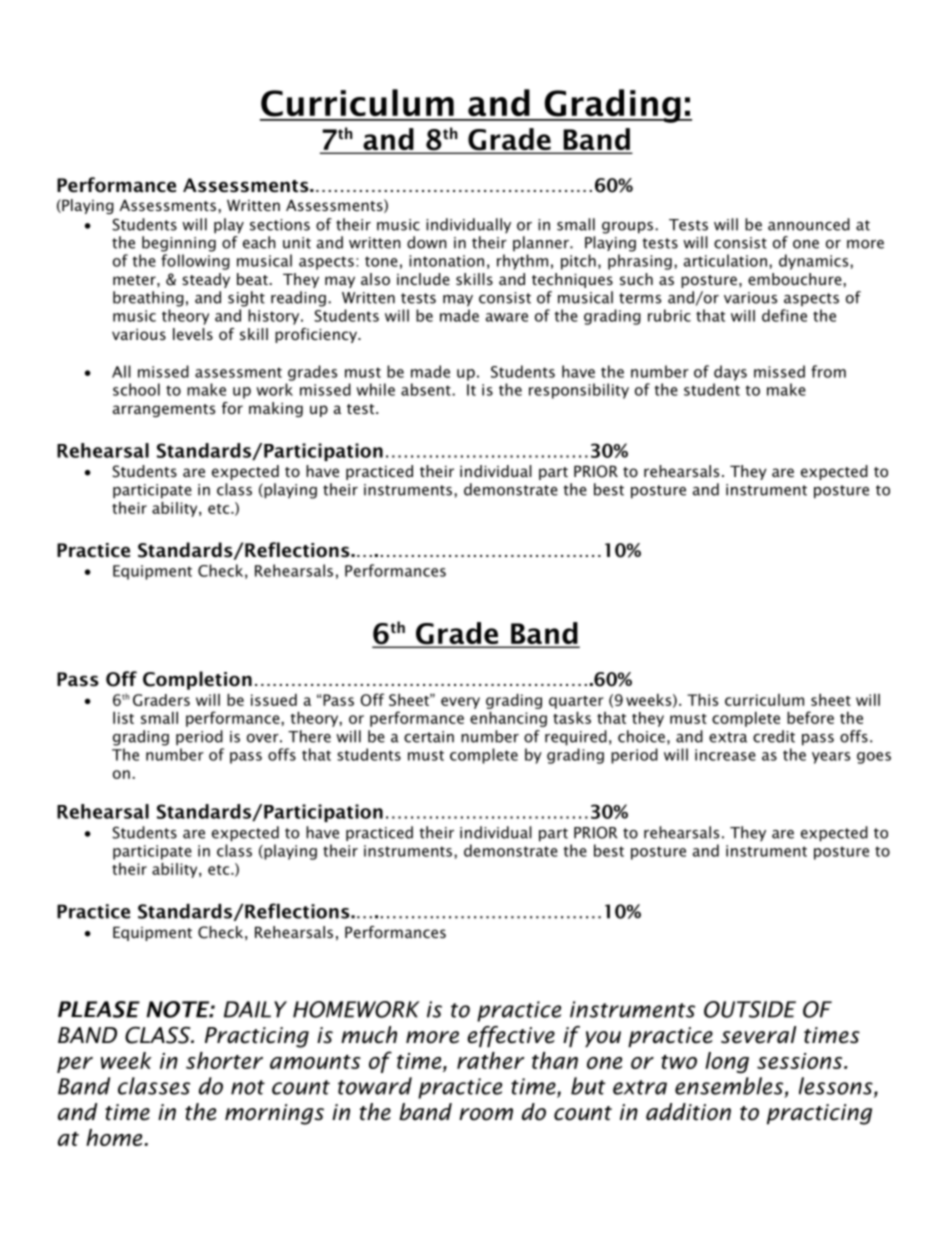 This page has width=952, height=1233. Describe the element at coordinates (810, 717) in the page. I see `before` at that location.
